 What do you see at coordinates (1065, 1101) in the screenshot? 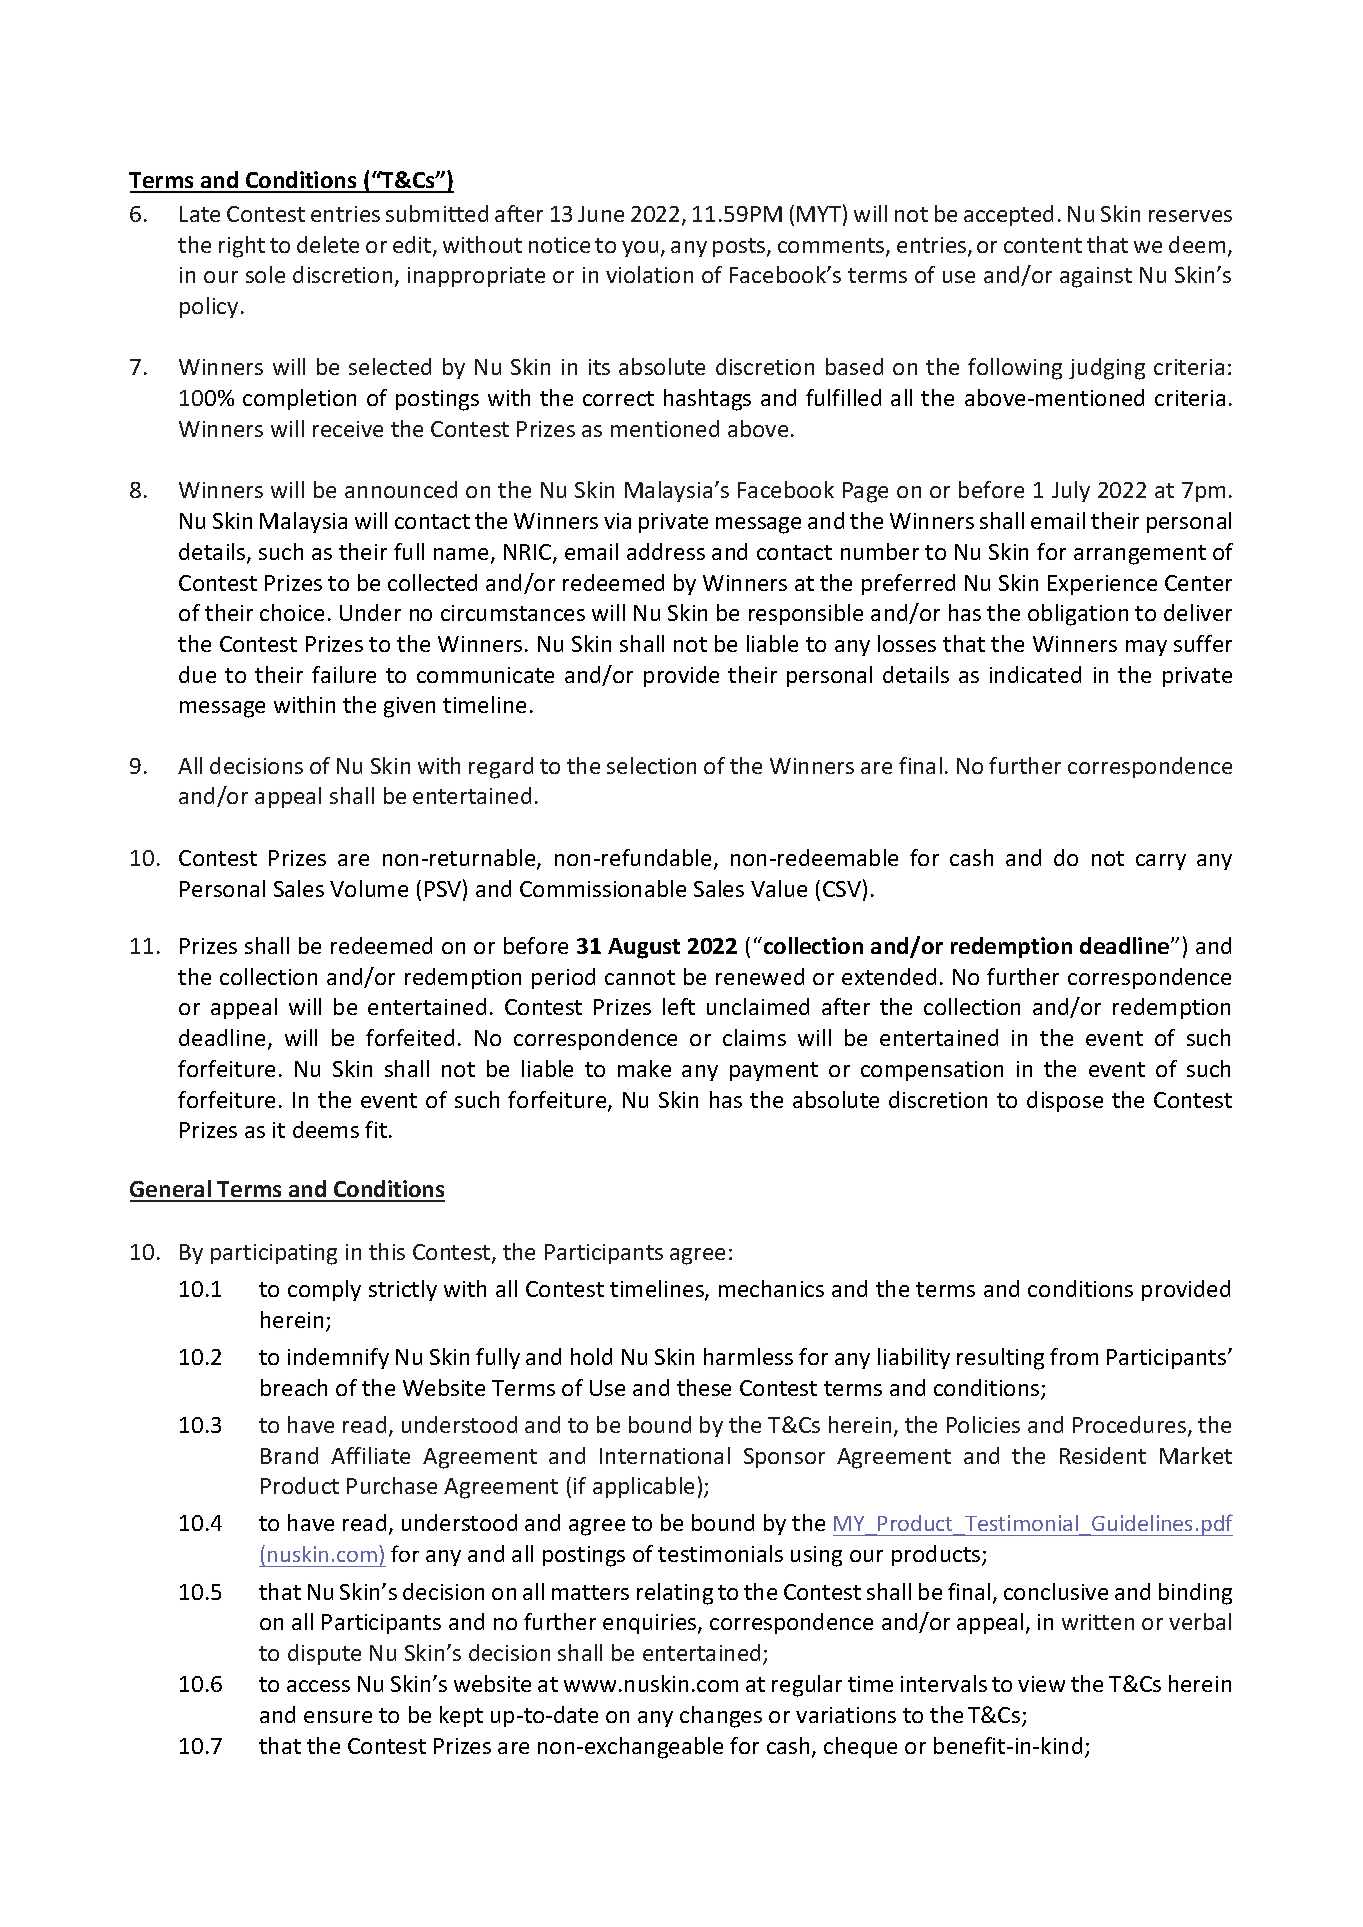
I see `dispose` at bounding box center [1065, 1101].
